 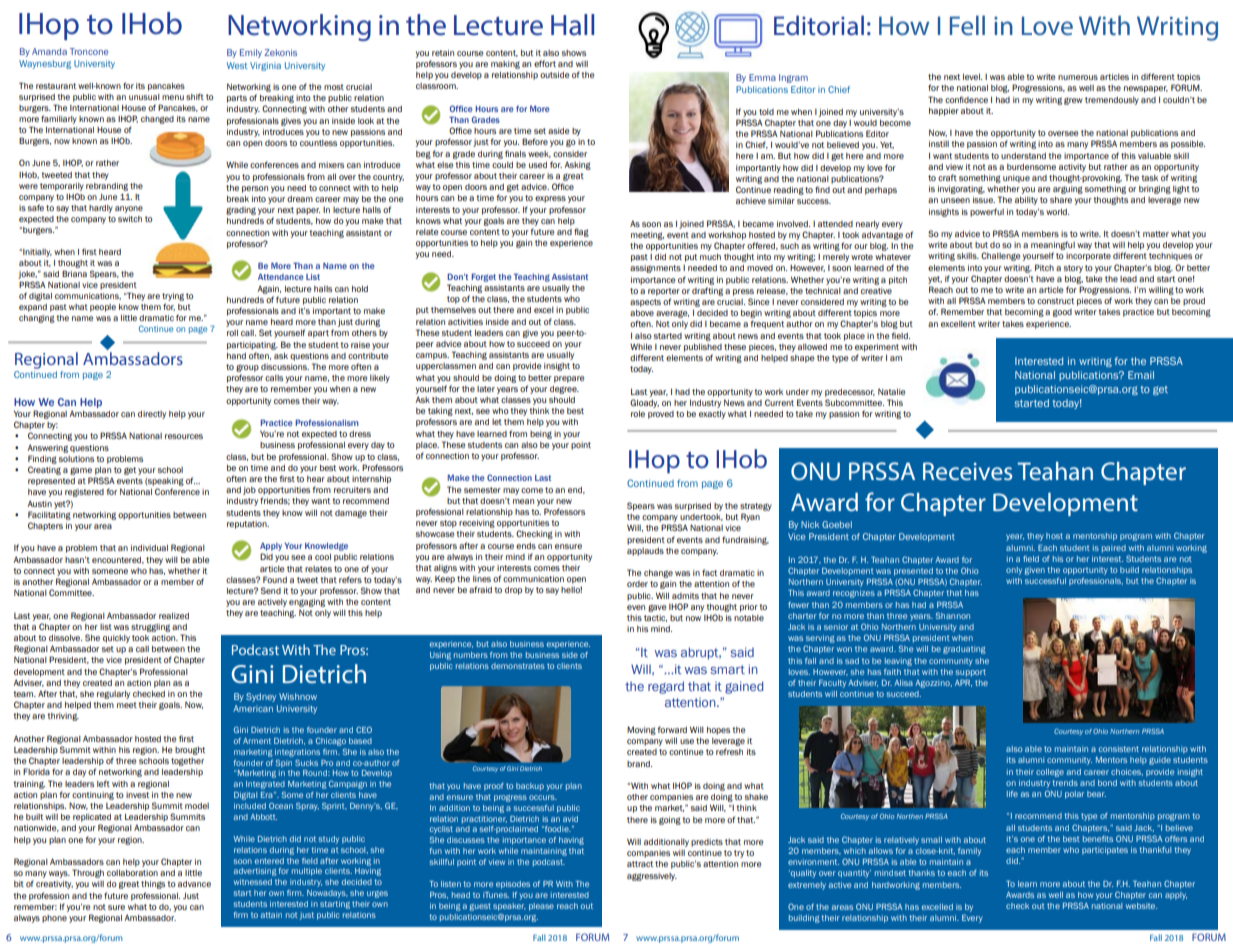 What do you see at coordinates (971, 673) in the page?
I see `support` at bounding box center [971, 673].
